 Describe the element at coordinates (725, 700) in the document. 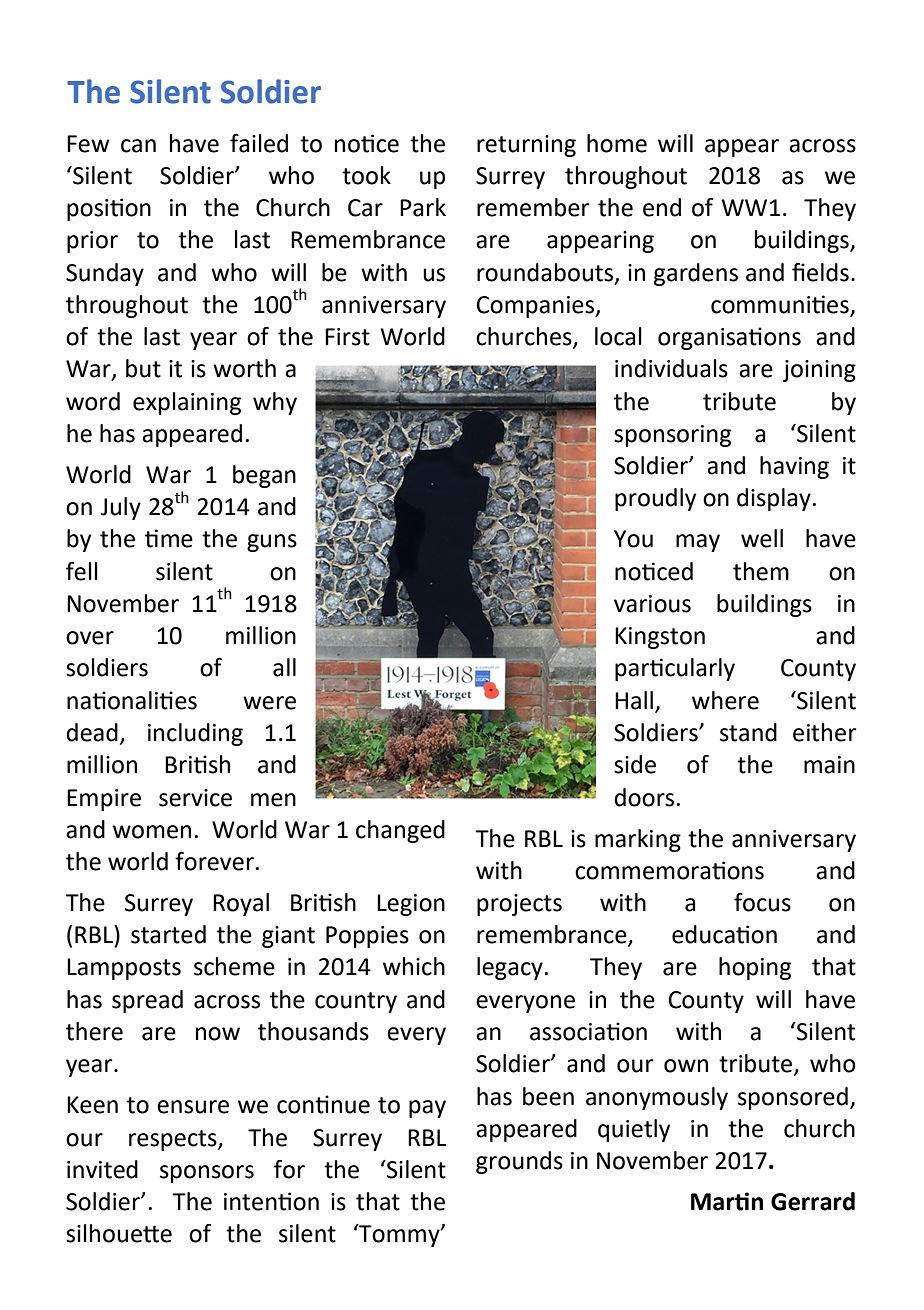

I see `where` at that location.
